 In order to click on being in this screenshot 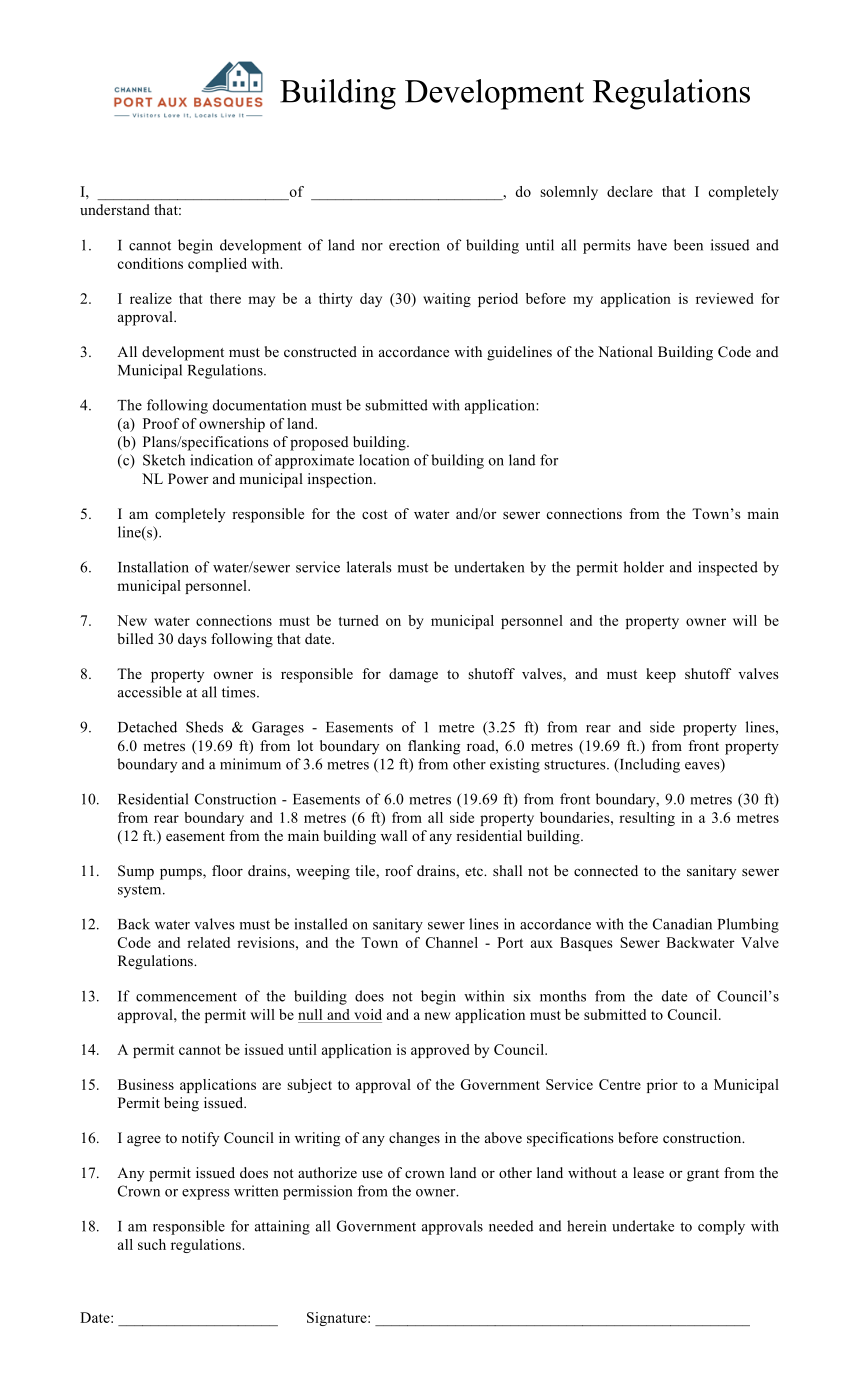, I will do `click(181, 1104)`.
